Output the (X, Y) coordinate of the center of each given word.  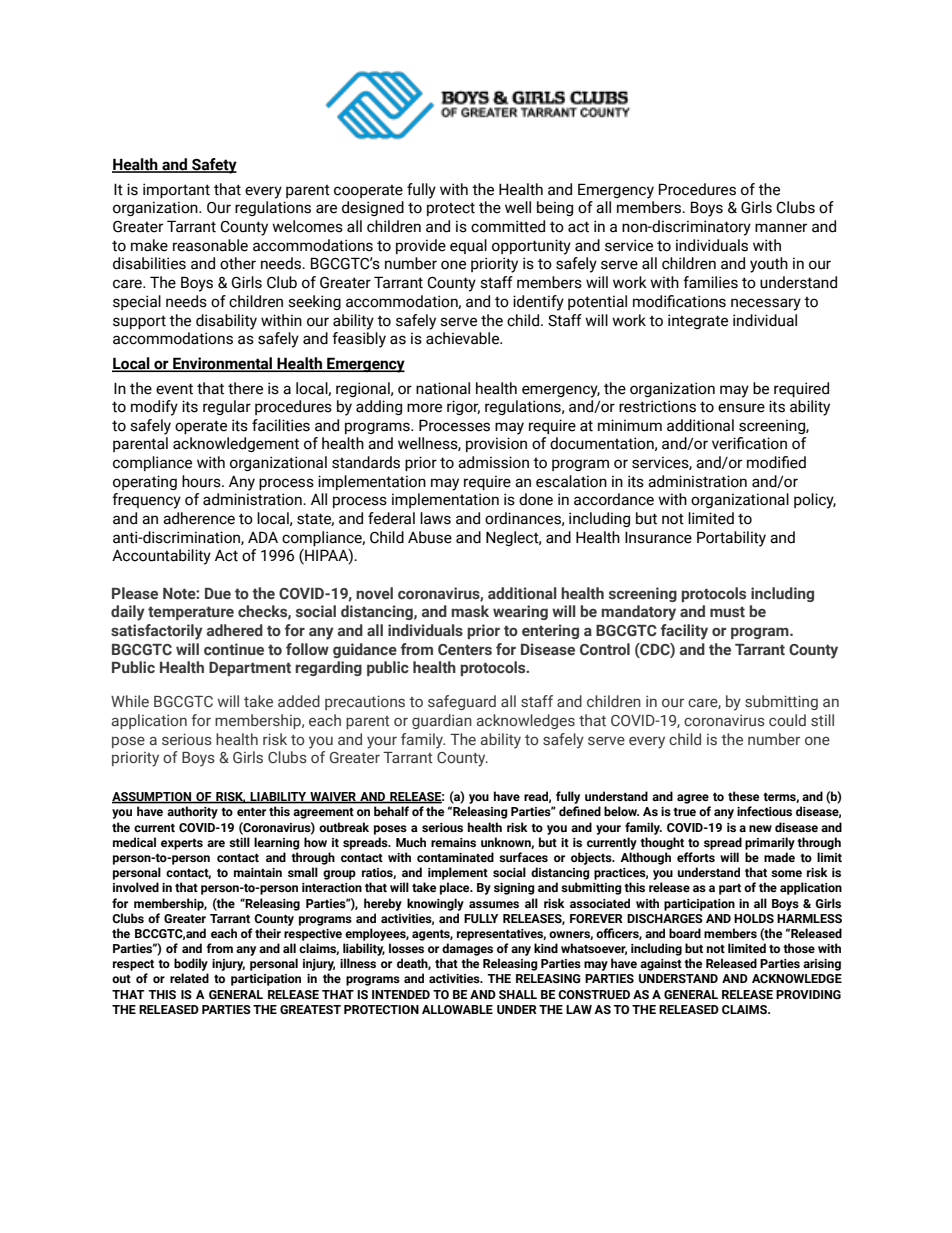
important (176, 190)
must (727, 612)
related (189, 978)
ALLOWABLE (457, 1009)
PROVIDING (808, 994)
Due (218, 594)
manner (781, 228)
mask (470, 611)
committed (508, 226)
